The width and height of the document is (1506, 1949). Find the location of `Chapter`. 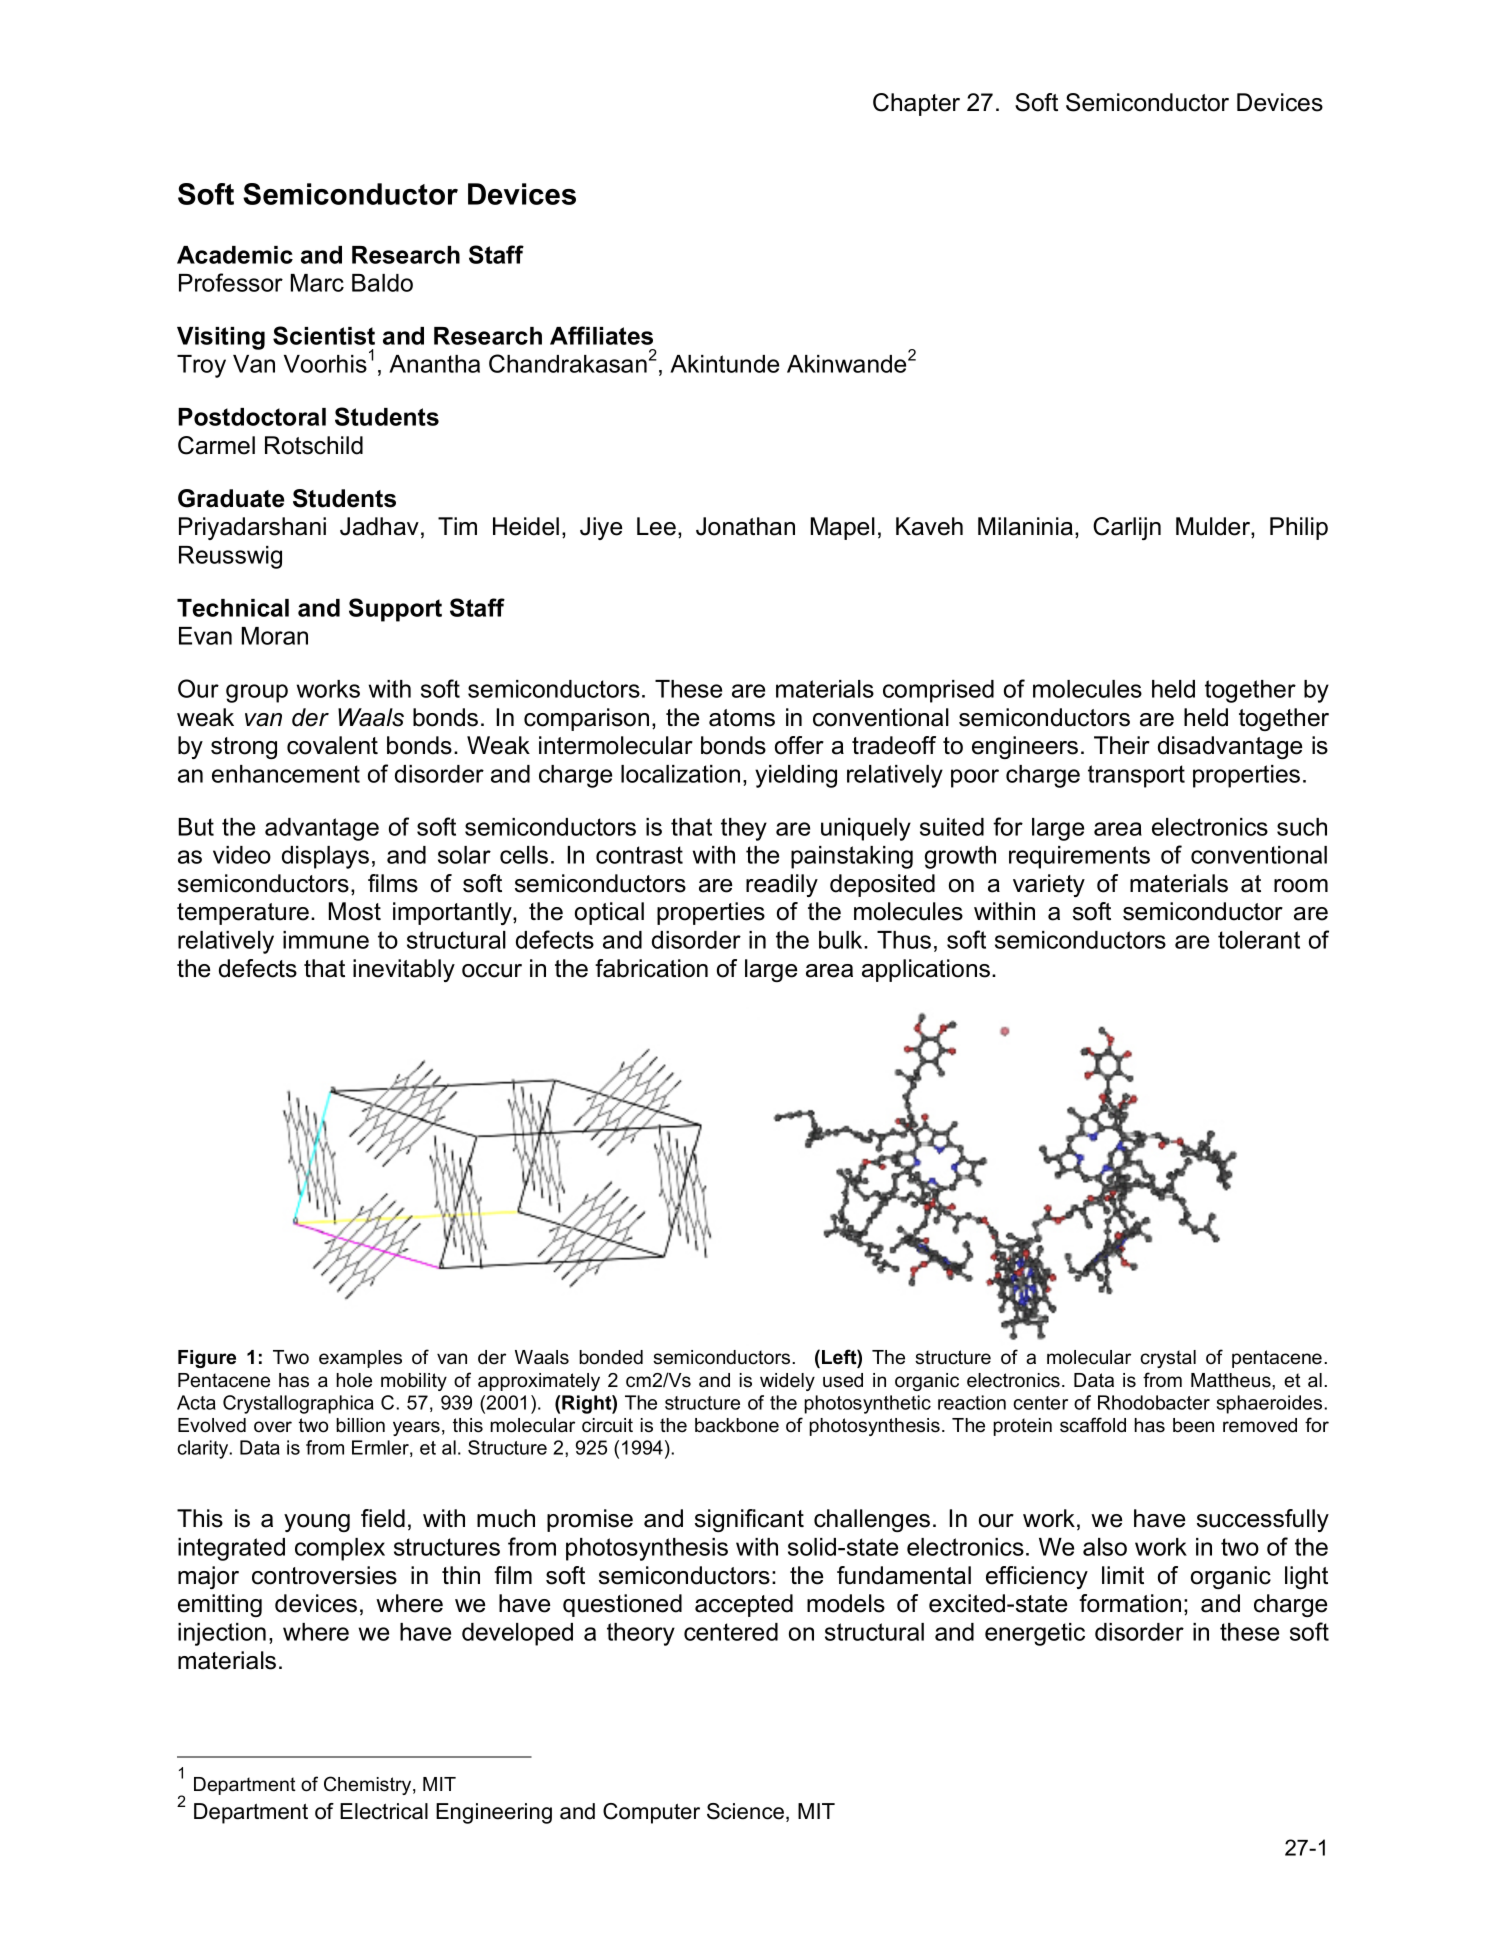

Chapter is located at coordinates (916, 104).
